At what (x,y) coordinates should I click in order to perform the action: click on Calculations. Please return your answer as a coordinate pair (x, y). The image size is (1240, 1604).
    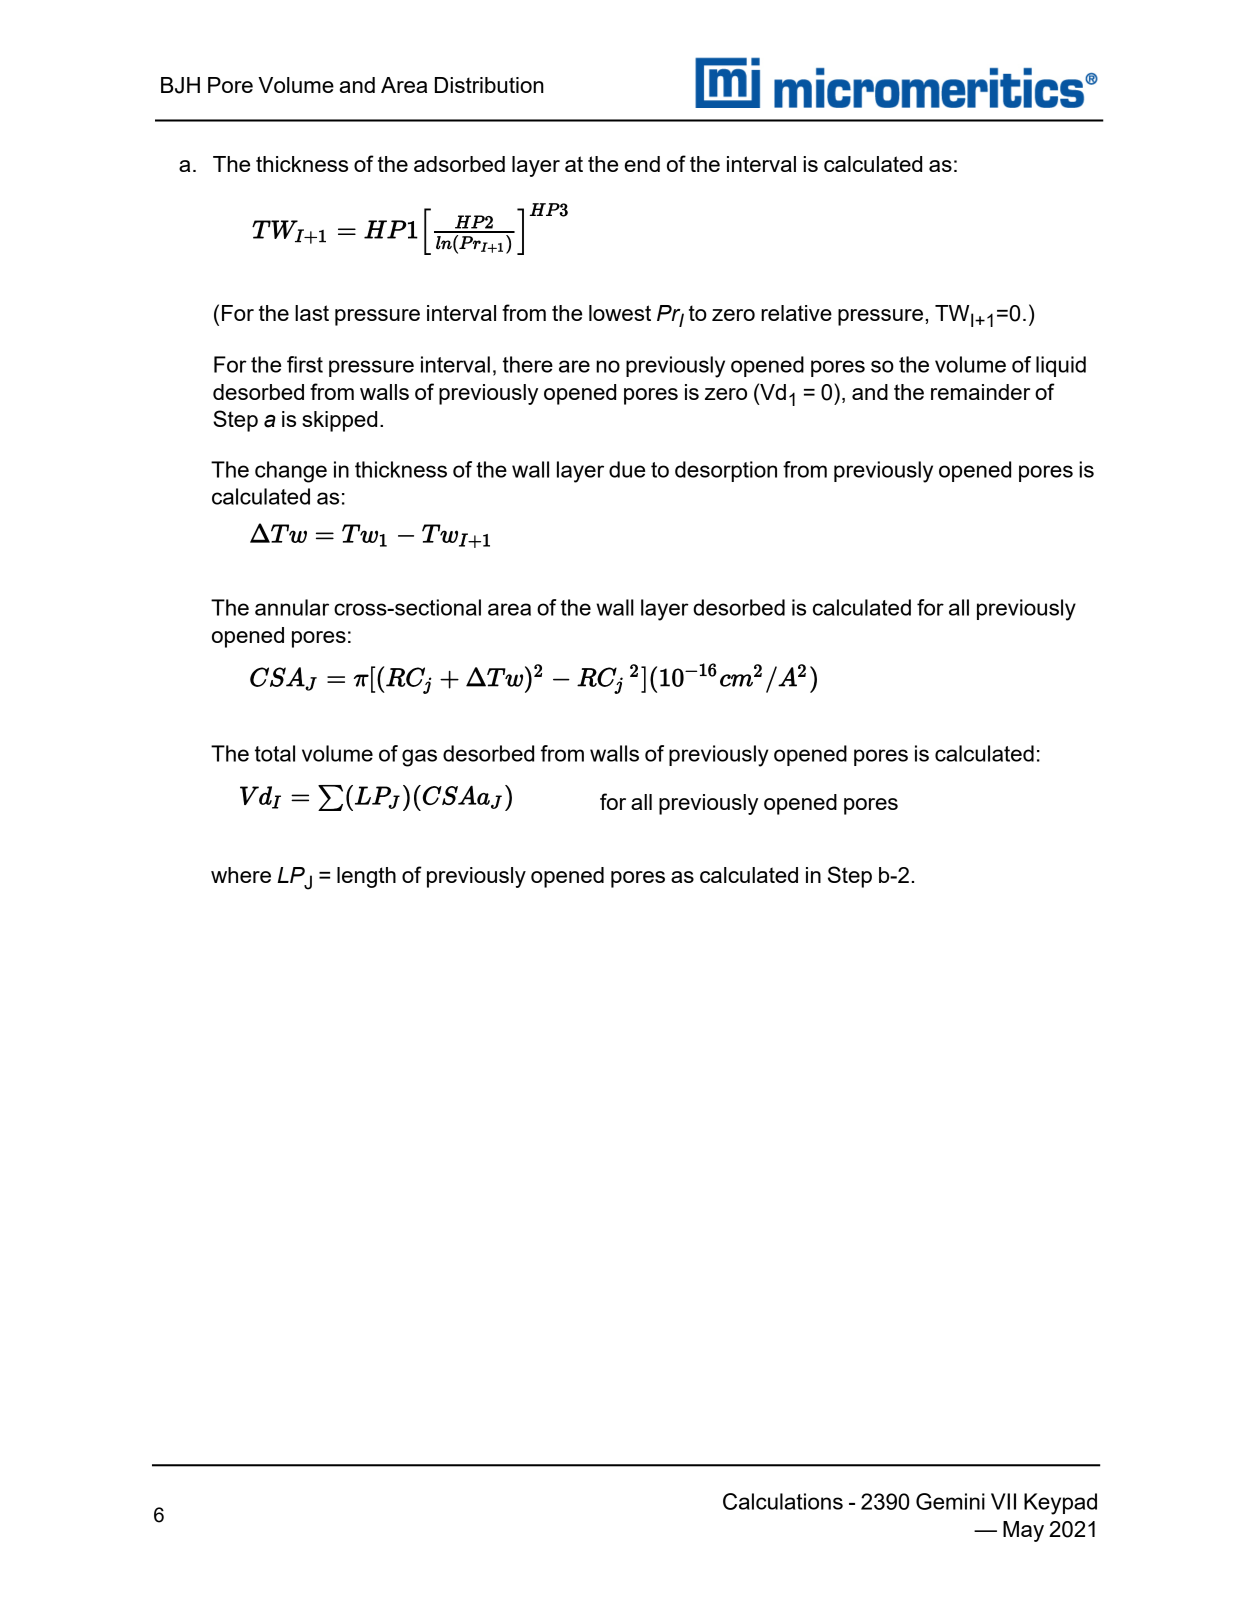
    Looking at the image, I should click on (783, 1501).
